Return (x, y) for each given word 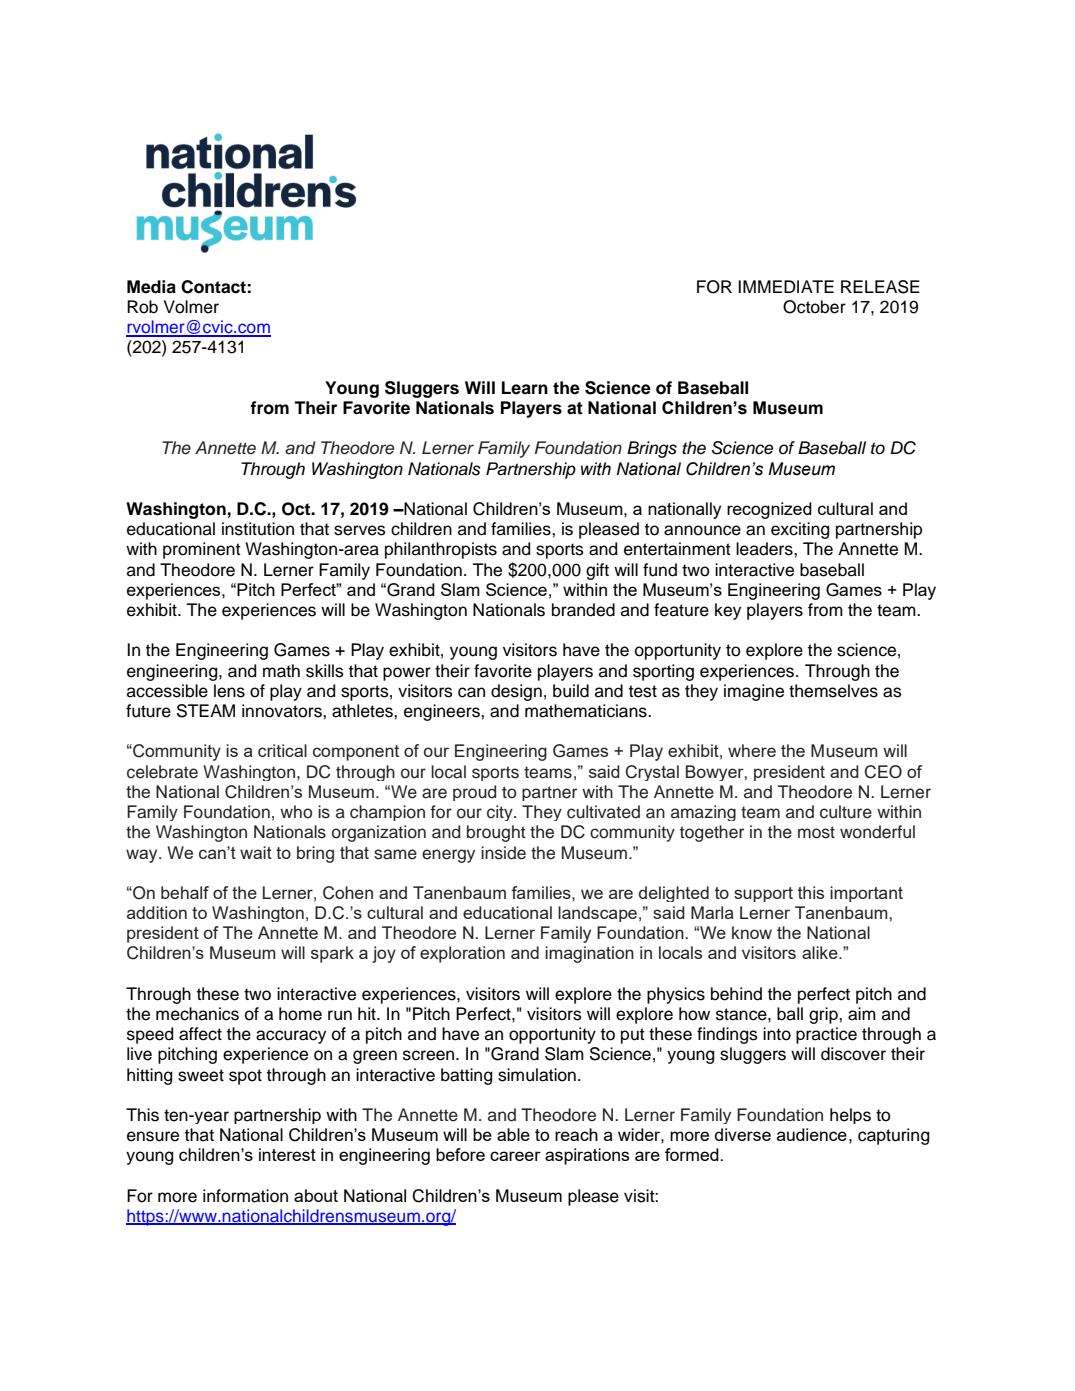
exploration (462, 954)
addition (157, 912)
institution (258, 529)
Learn (525, 388)
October (814, 307)
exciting (800, 530)
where (752, 750)
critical (282, 750)
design (516, 692)
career (515, 1156)
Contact (213, 287)
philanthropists (441, 550)
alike (821, 952)
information (245, 1196)
